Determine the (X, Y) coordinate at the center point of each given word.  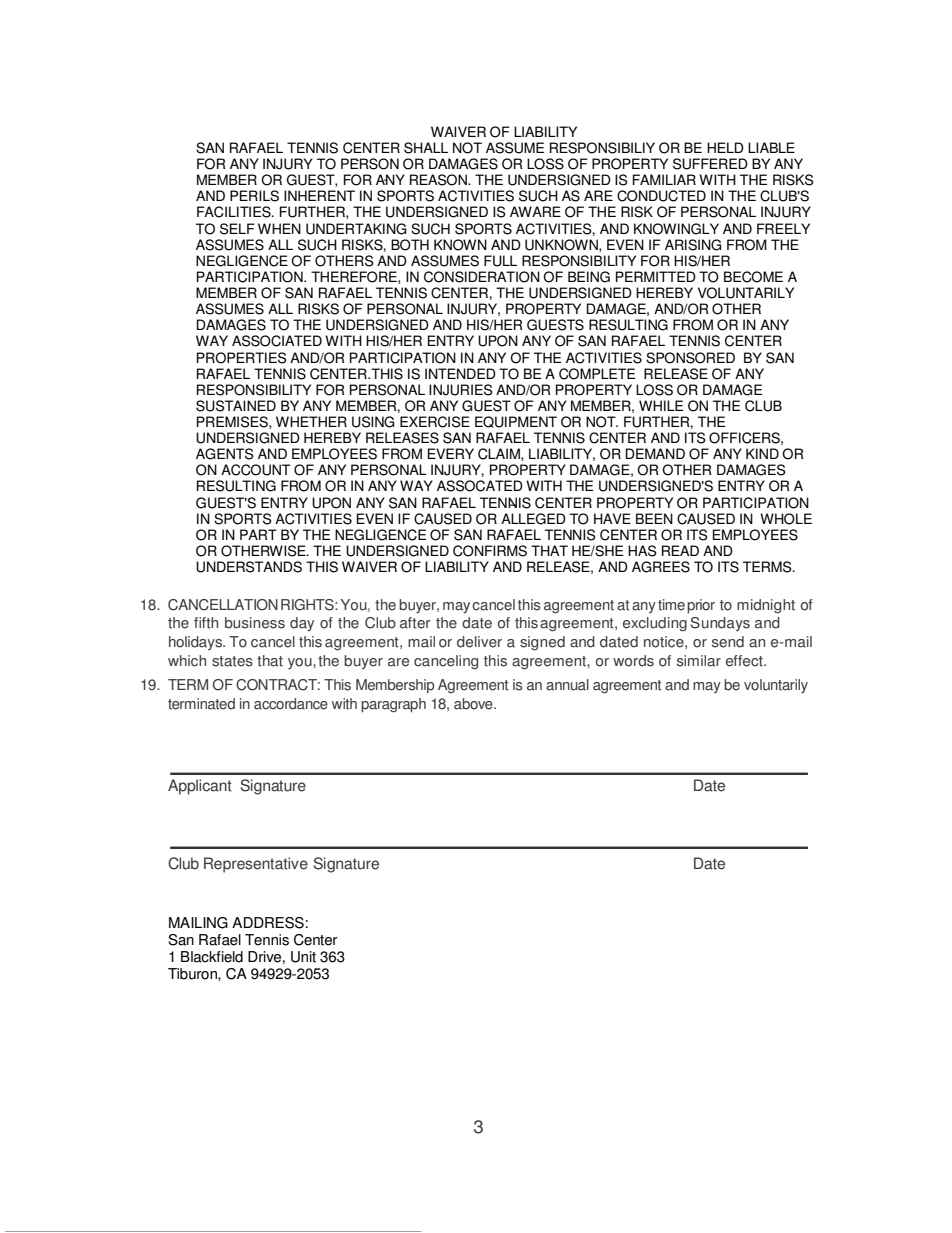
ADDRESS (268, 923)
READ (680, 550)
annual (567, 685)
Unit (303, 957)
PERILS (254, 196)
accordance (291, 704)
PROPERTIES (242, 358)
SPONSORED (690, 358)
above (474, 704)
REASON (439, 180)
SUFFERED (710, 164)
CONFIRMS (490, 551)
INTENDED (460, 373)
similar (699, 661)
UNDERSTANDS (249, 567)
